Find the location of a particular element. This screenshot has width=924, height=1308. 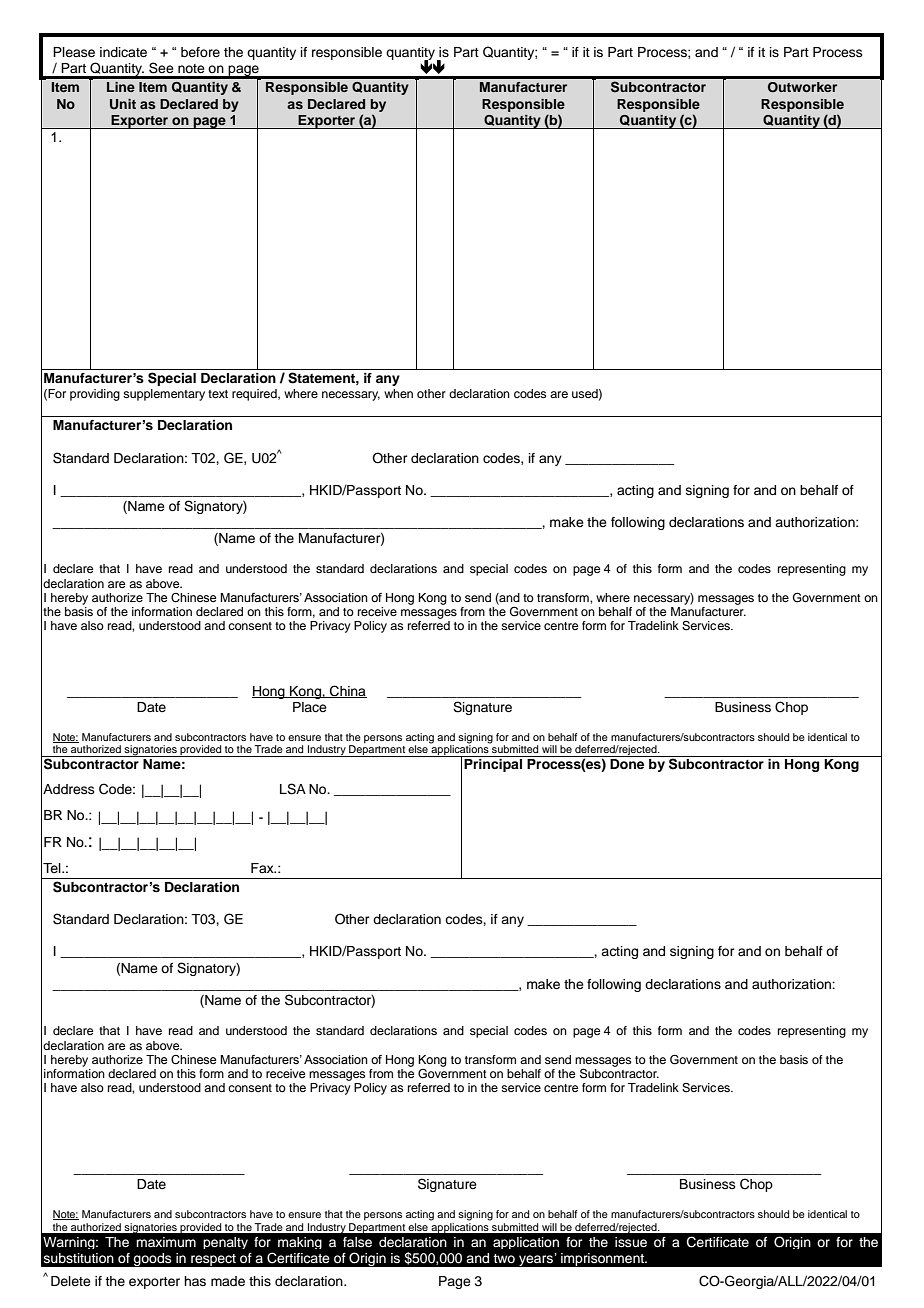

when is located at coordinates (398, 393).
